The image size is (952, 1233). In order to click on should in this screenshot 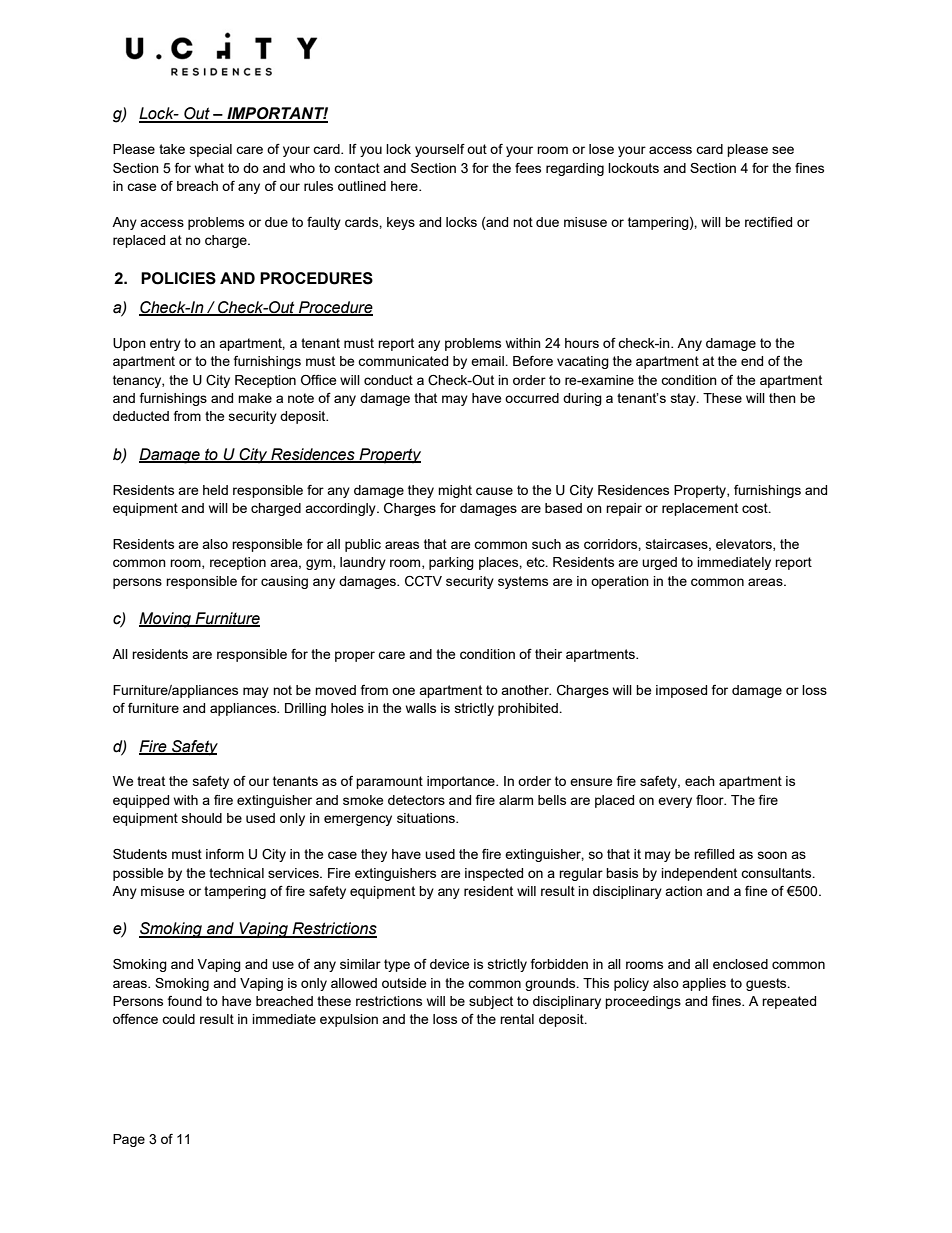, I will do `click(202, 818)`.
